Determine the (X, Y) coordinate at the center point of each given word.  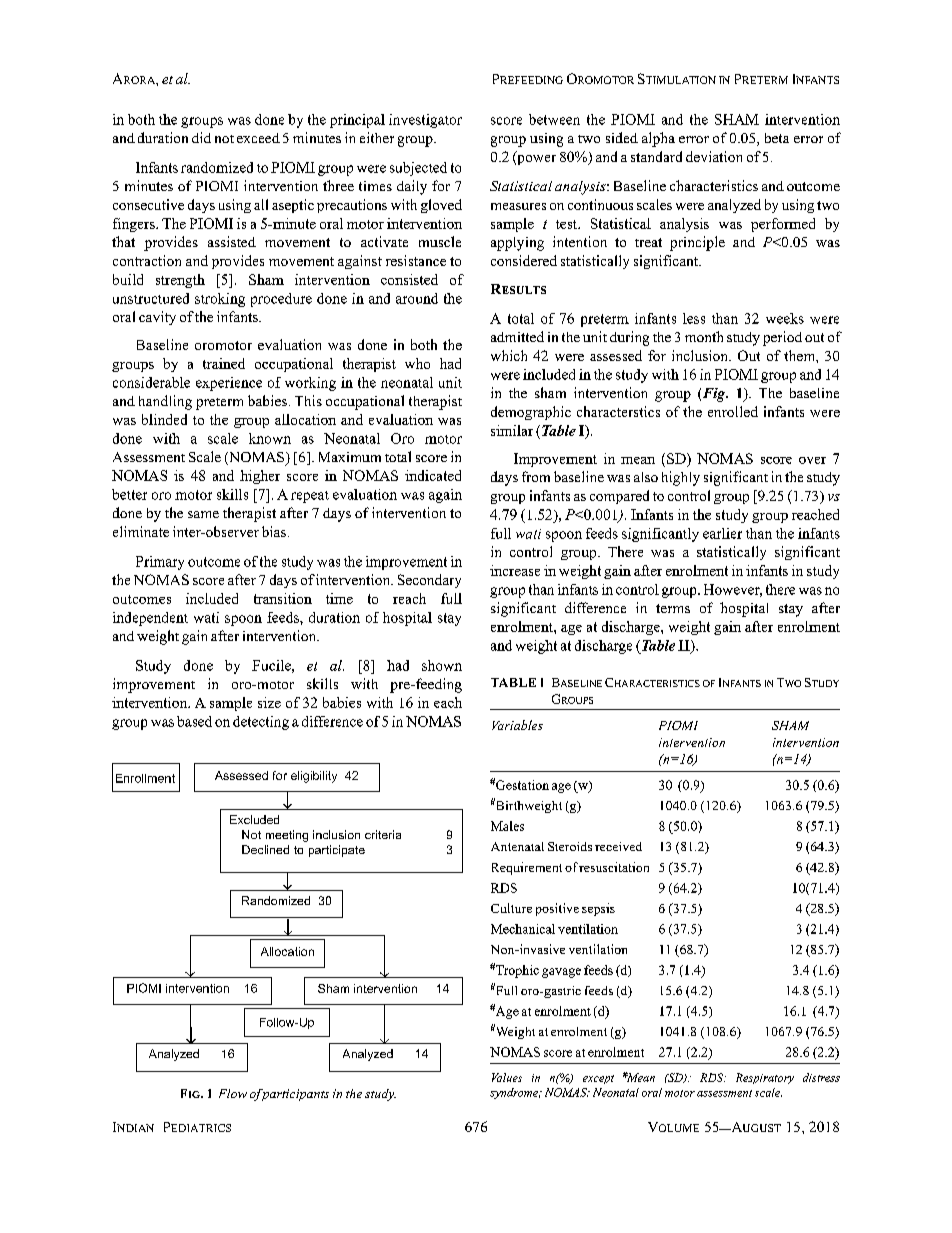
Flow (233, 1093)
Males (507, 826)
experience (229, 384)
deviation (714, 156)
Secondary (429, 581)
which (509, 355)
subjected (418, 169)
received (618, 846)
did (201, 137)
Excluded (254, 819)
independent (150, 619)
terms (673, 608)
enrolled (733, 411)
